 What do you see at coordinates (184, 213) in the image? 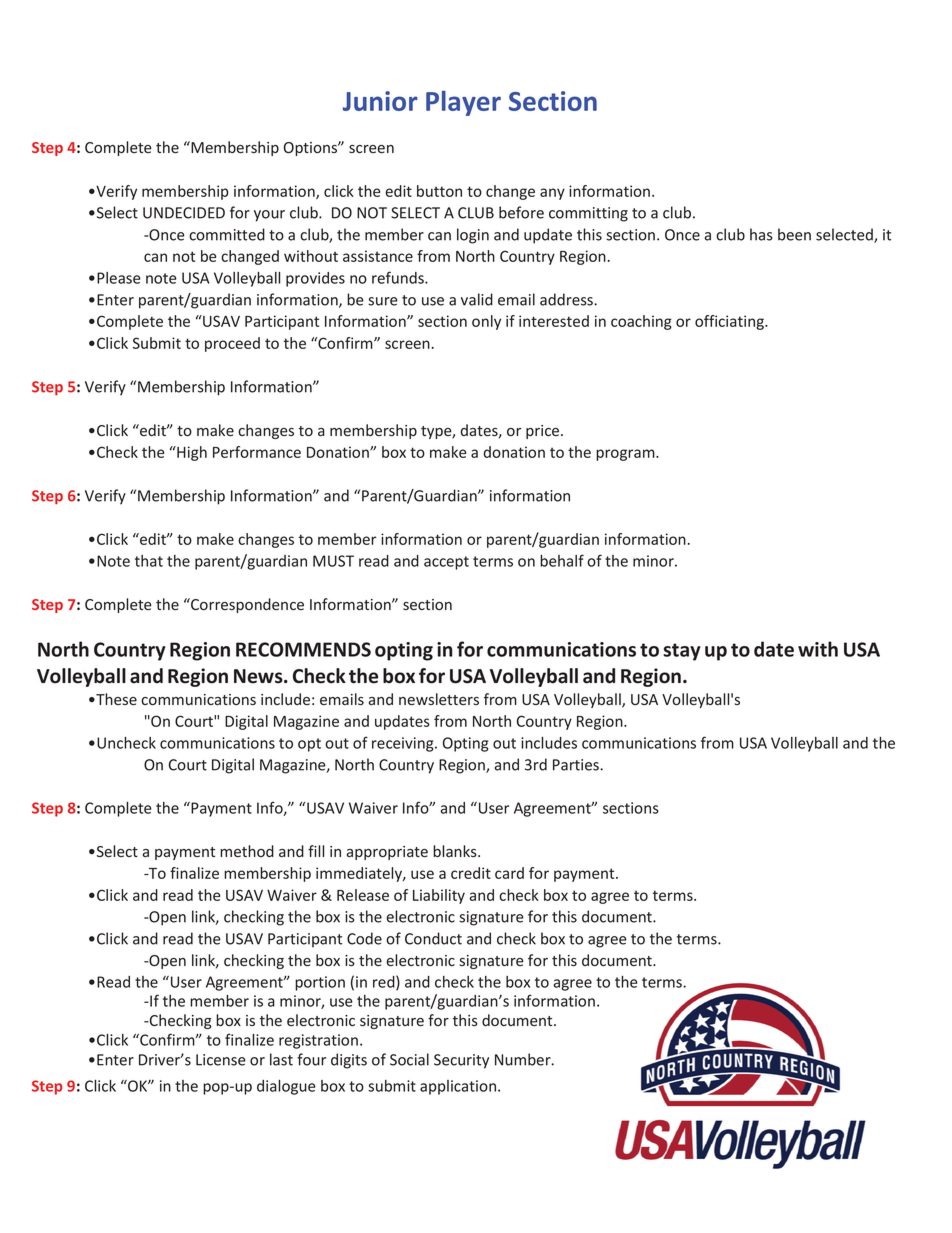
I see `UNDECIDED` at bounding box center [184, 213].
